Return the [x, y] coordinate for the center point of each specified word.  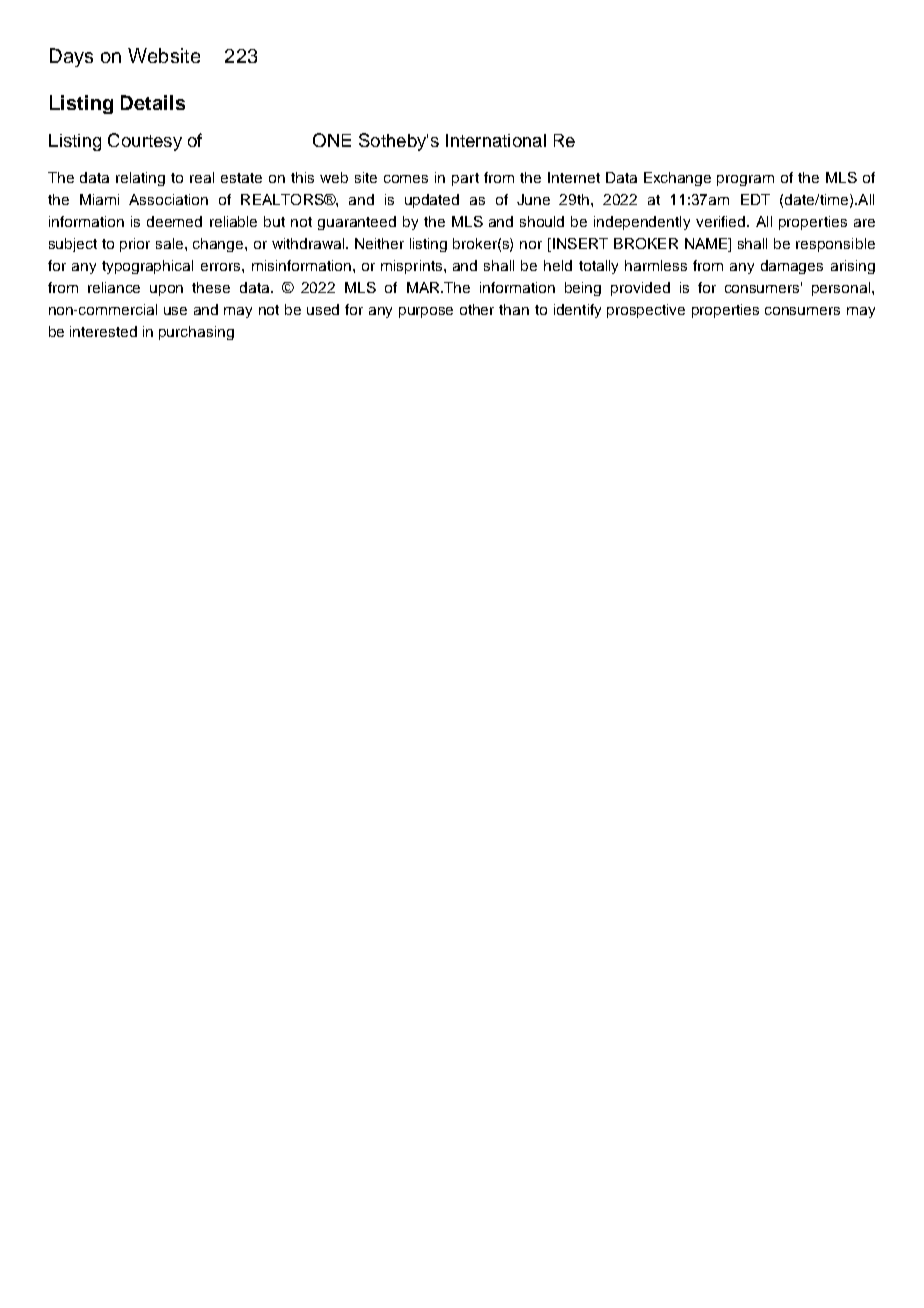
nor [531, 245]
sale [171, 243]
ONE [332, 140]
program [745, 180]
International [496, 140]
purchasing [196, 333]
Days [71, 57]
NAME [707, 245]
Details [153, 102]
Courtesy [145, 142]
